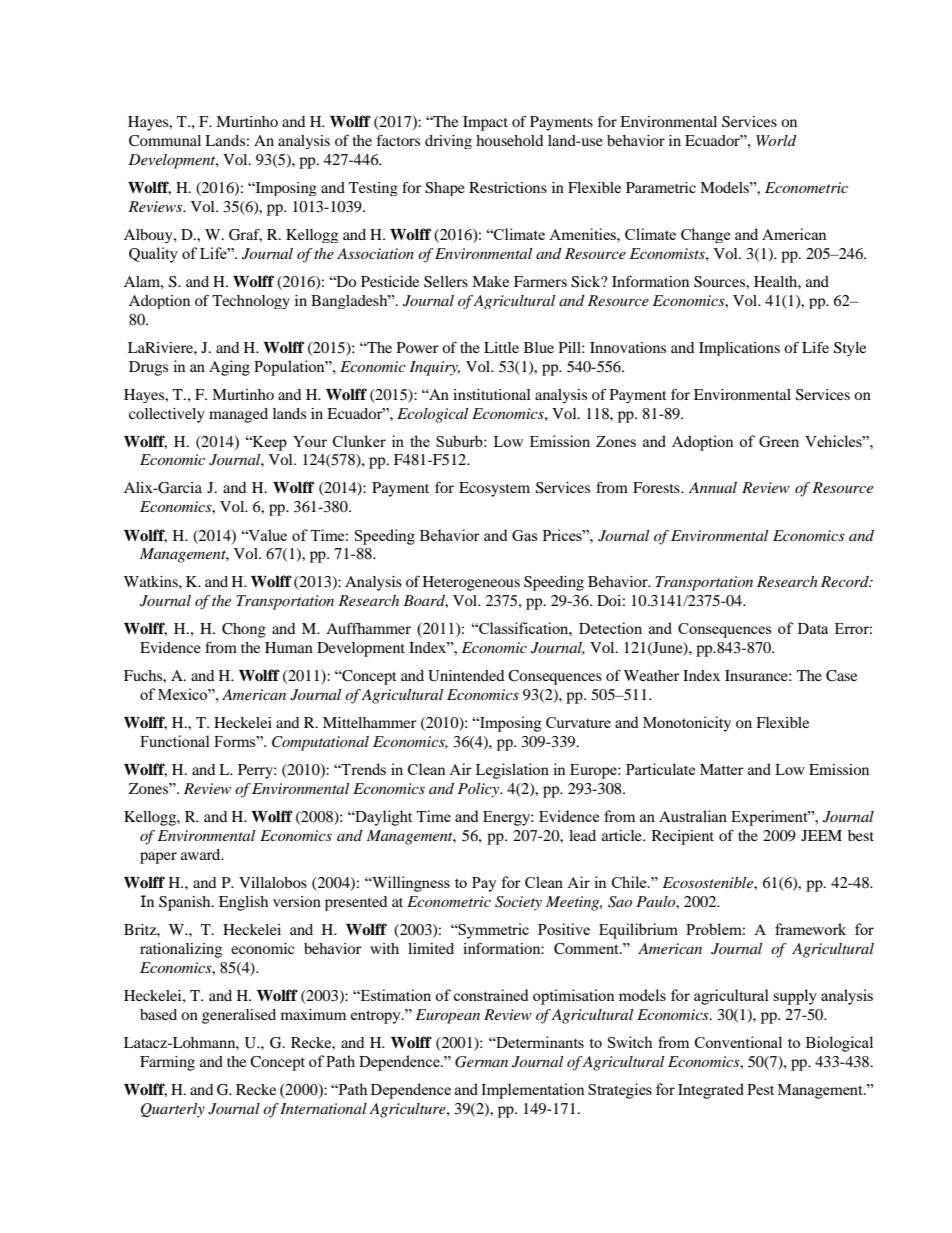 This image has width=952, height=1233. What do you see at coordinates (202, 854) in the image?
I see `award` at bounding box center [202, 854].
